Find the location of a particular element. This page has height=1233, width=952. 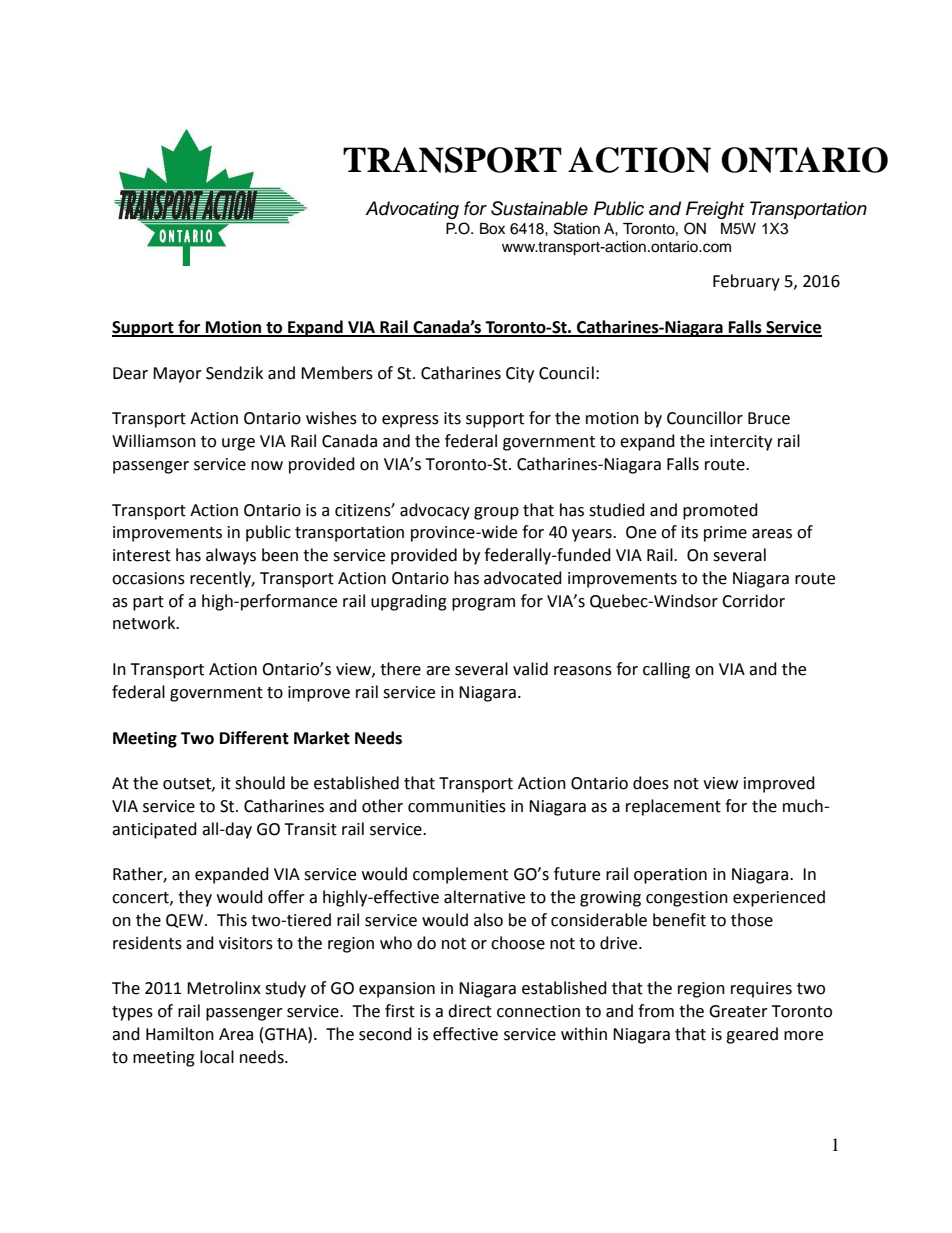

February is located at coordinates (746, 282).
